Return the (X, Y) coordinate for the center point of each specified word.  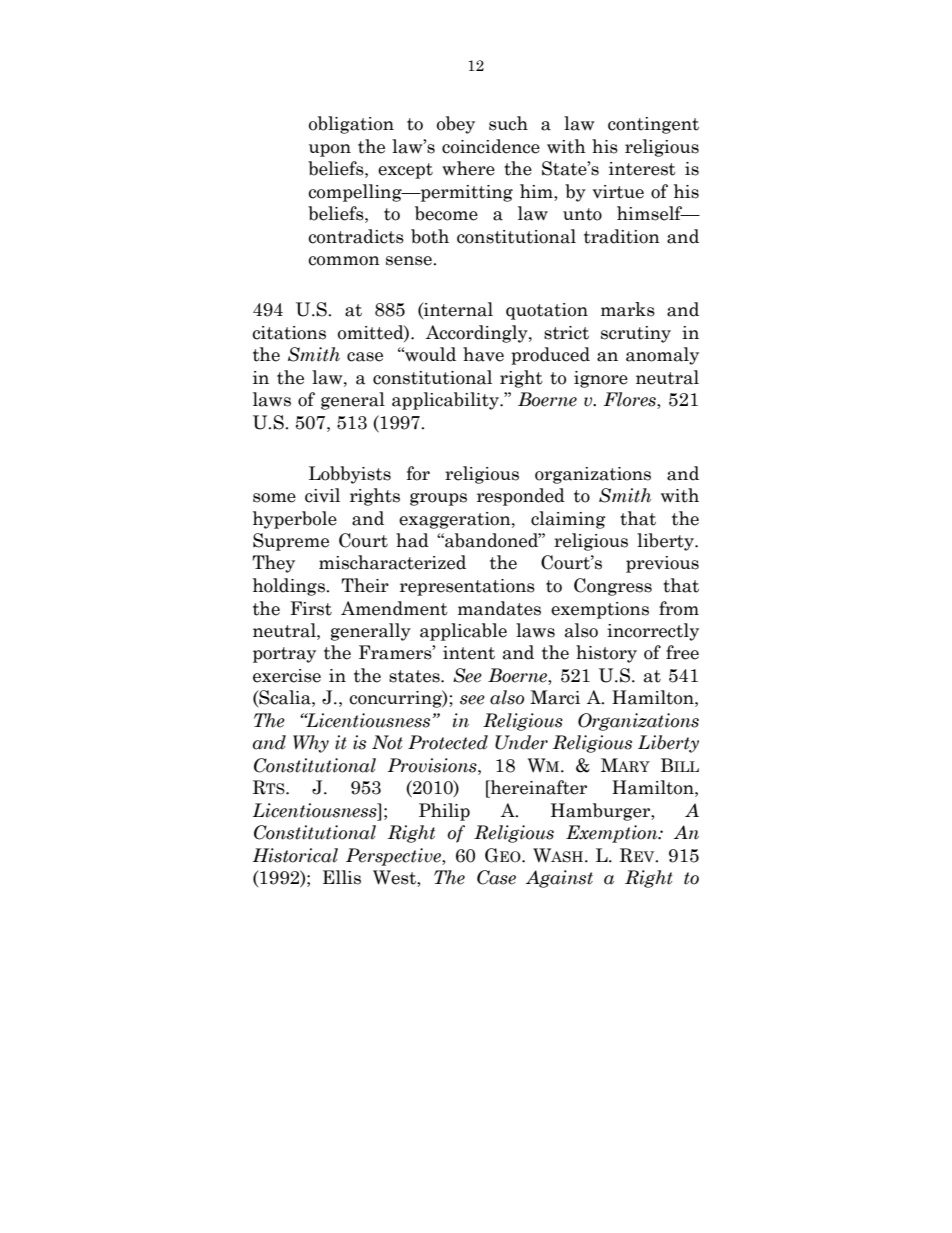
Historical (295, 855)
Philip (444, 812)
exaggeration (456, 520)
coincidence (491, 146)
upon (330, 150)
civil (322, 495)
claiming (568, 520)
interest (642, 169)
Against (559, 879)
